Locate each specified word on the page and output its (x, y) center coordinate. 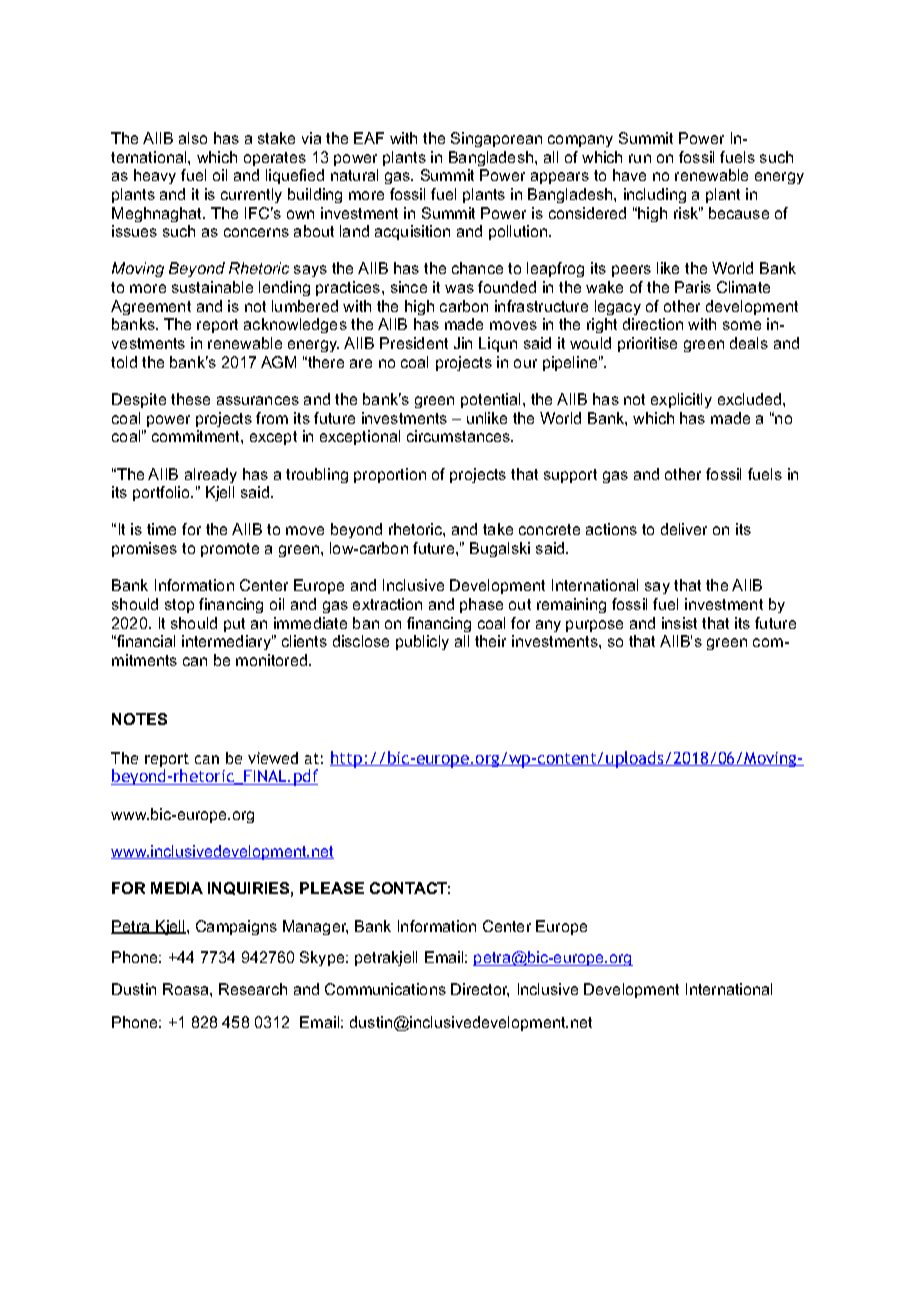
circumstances (459, 436)
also (193, 138)
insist (679, 623)
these (190, 399)
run (640, 158)
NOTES (139, 719)
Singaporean (496, 139)
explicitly (681, 400)
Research (253, 989)
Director (480, 990)
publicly (422, 642)
